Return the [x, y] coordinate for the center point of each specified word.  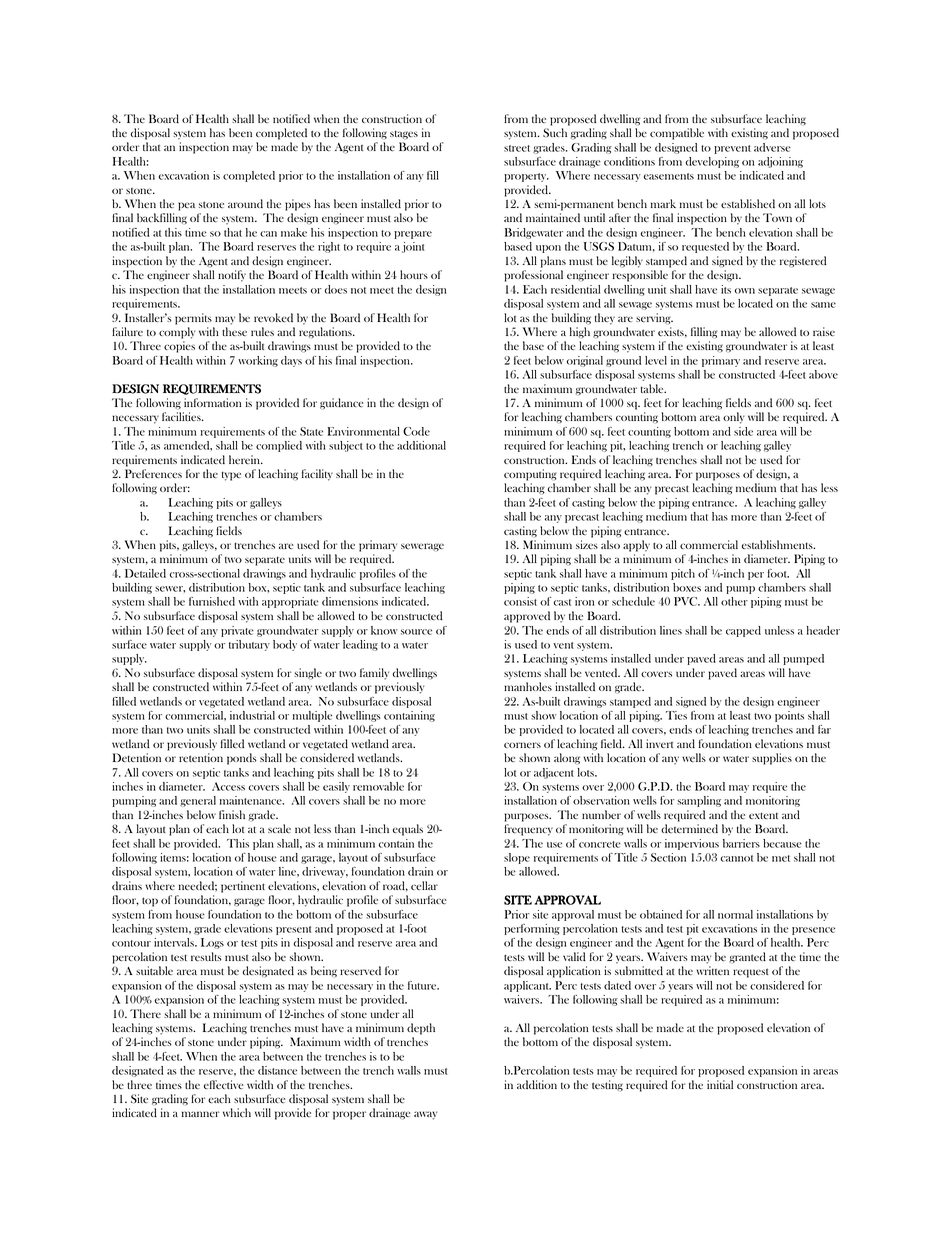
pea [186, 206]
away [425, 1115]
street [517, 148]
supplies [772, 759]
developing [712, 162]
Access [228, 786]
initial [720, 1084]
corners [522, 745]
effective [224, 1084]
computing [530, 475]
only [734, 418]
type [231, 476]
